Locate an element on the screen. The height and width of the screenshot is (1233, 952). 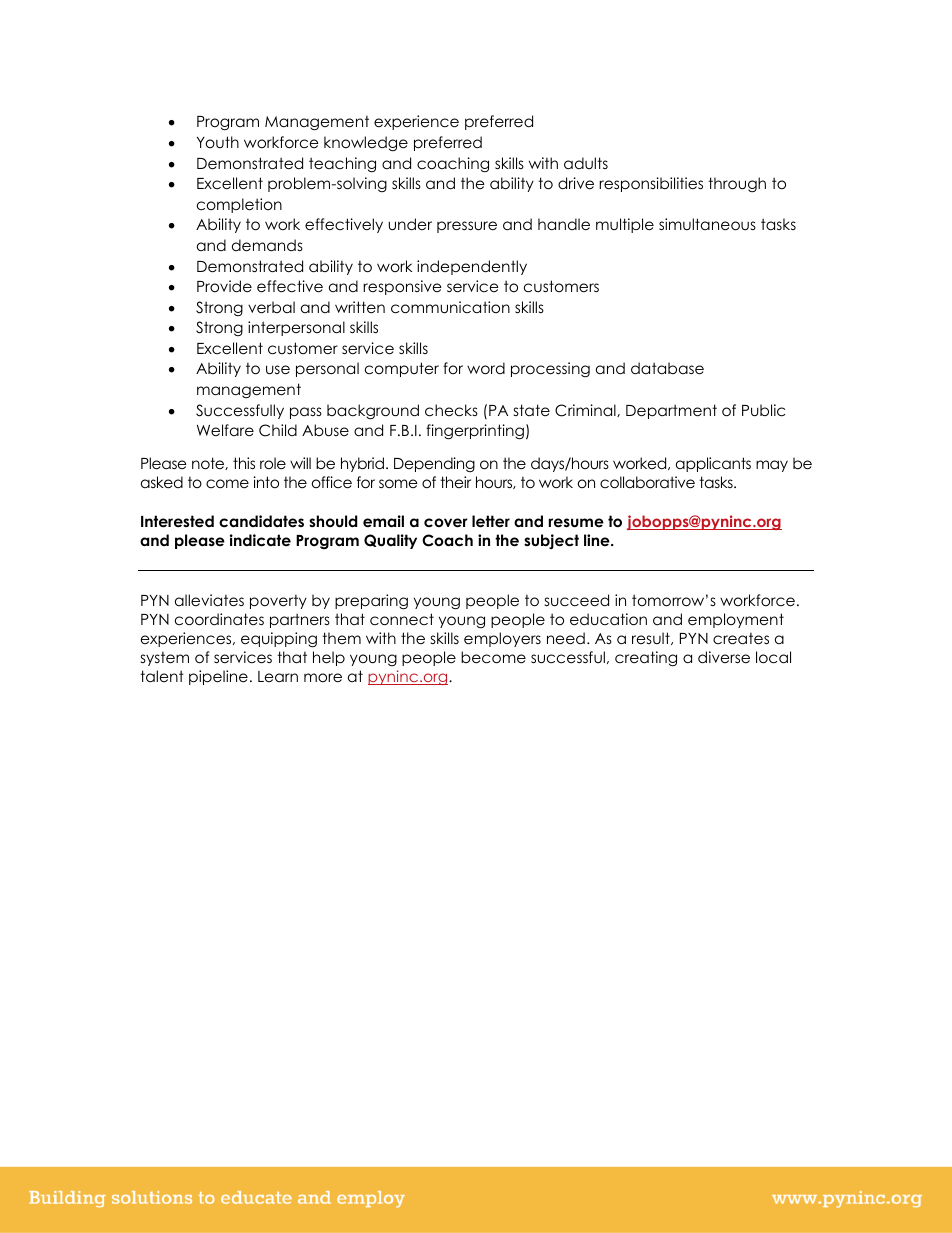
knowledge is located at coordinates (366, 144).
